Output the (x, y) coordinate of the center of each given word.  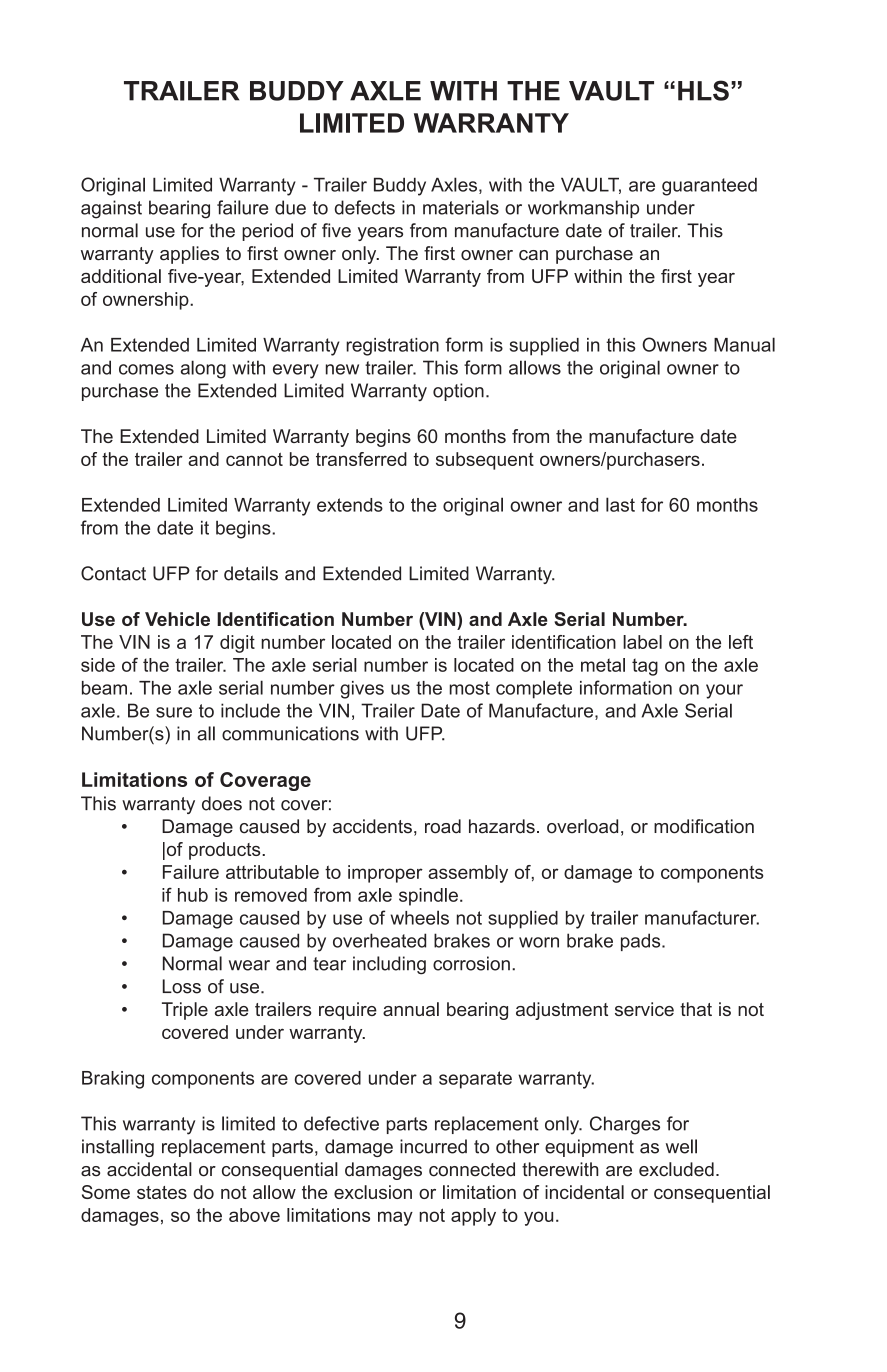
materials (461, 207)
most (470, 688)
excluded (676, 1169)
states (162, 1192)
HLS (703, 90)
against (111, 209)
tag (645, 667)
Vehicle (177, 619)
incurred (433, 1146)
